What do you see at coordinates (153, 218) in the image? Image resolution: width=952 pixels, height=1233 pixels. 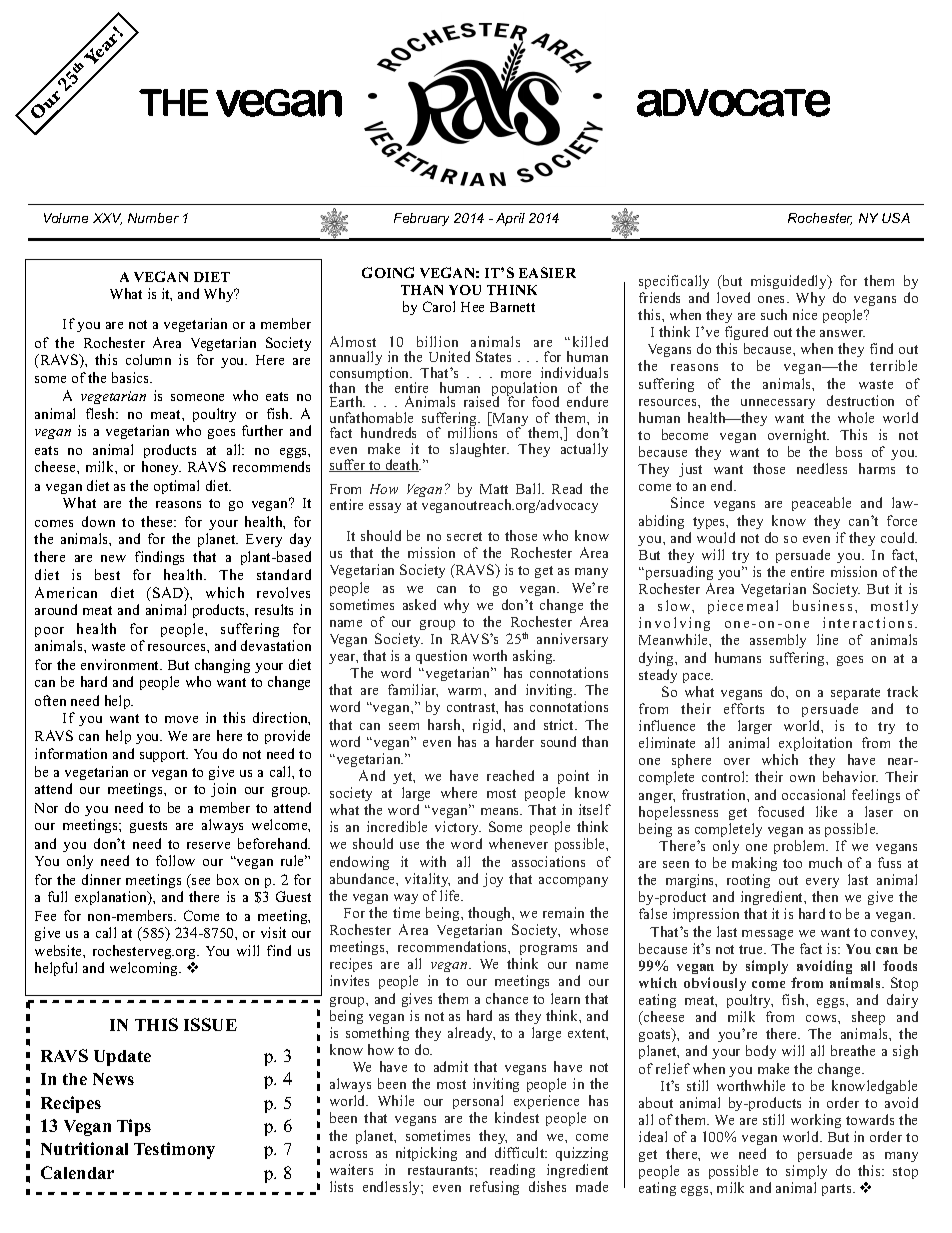 I see `Number` at bounding box center [153, 218].
